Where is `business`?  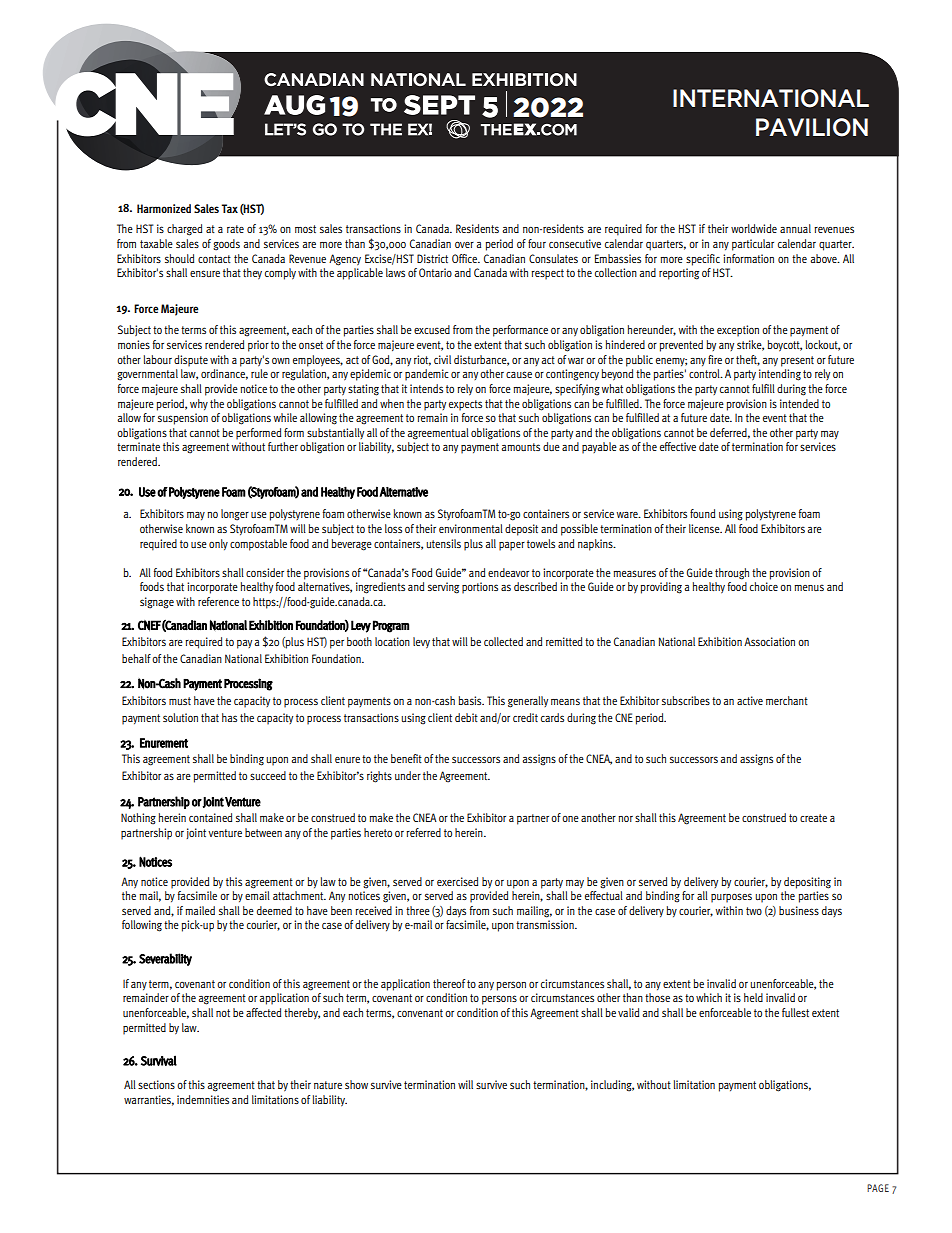
business is located at coordinates (799, 910).
